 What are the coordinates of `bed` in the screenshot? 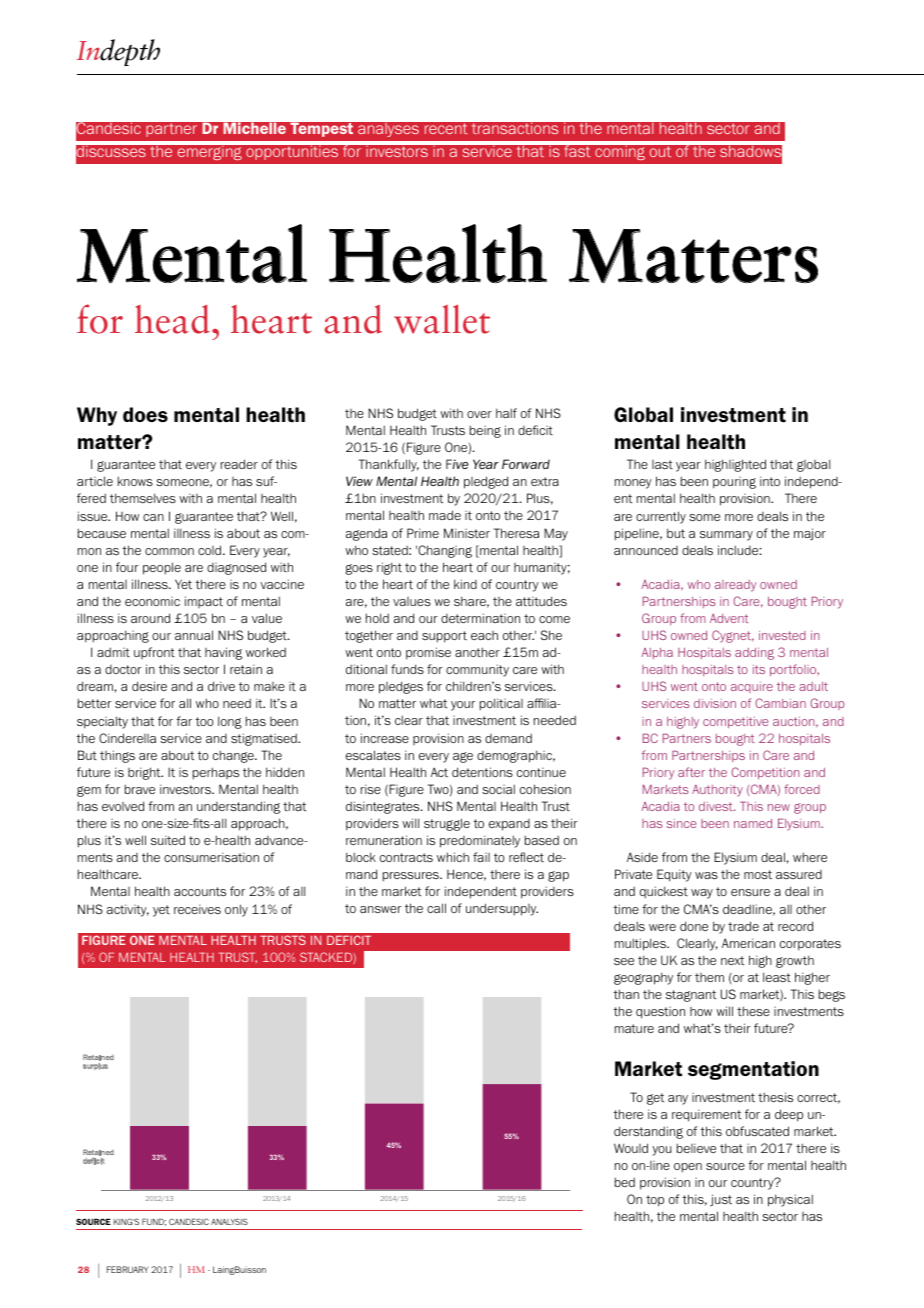 It's located at (625, 1182).
